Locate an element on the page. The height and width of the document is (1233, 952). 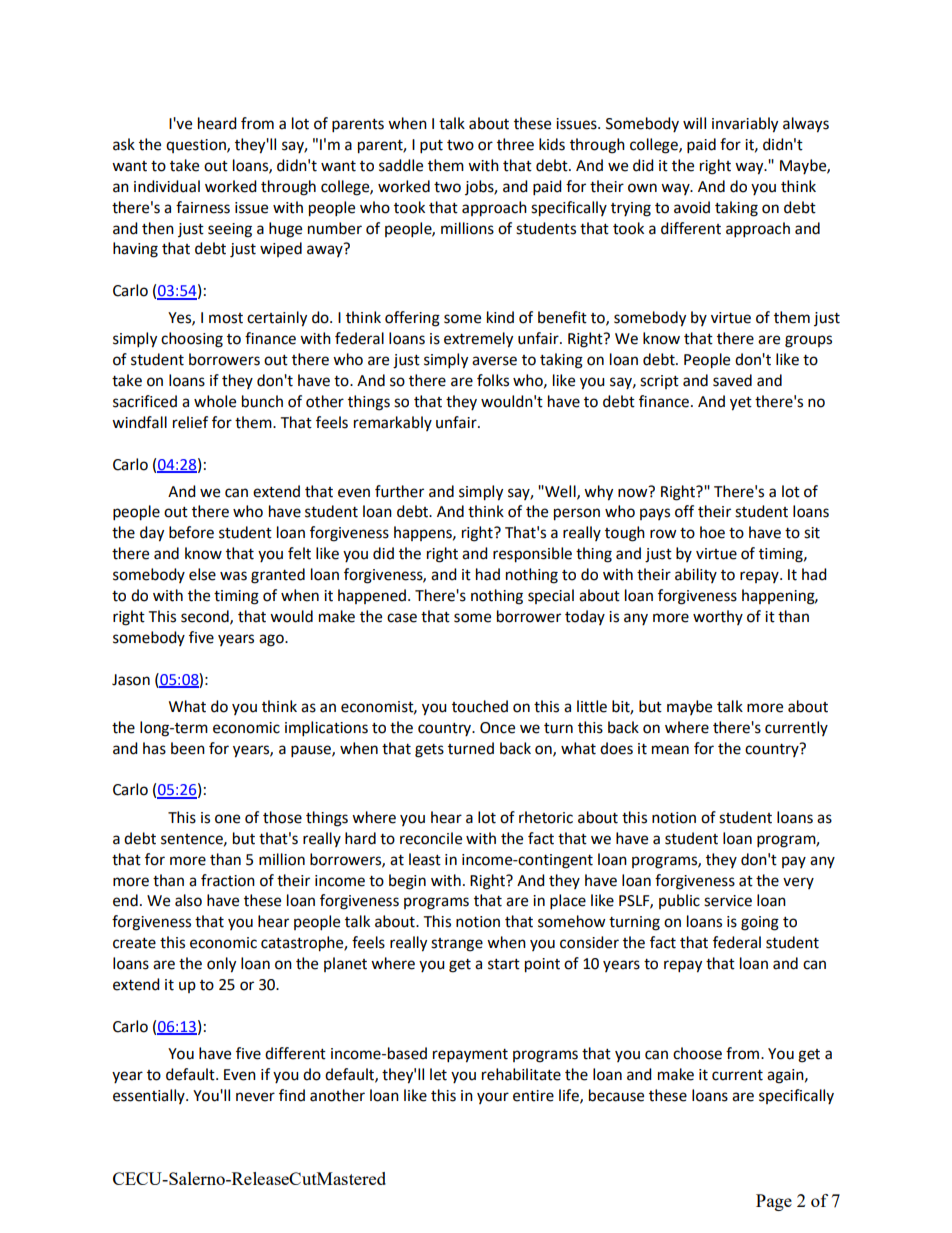
never is located at coordinates (255, 1097).
